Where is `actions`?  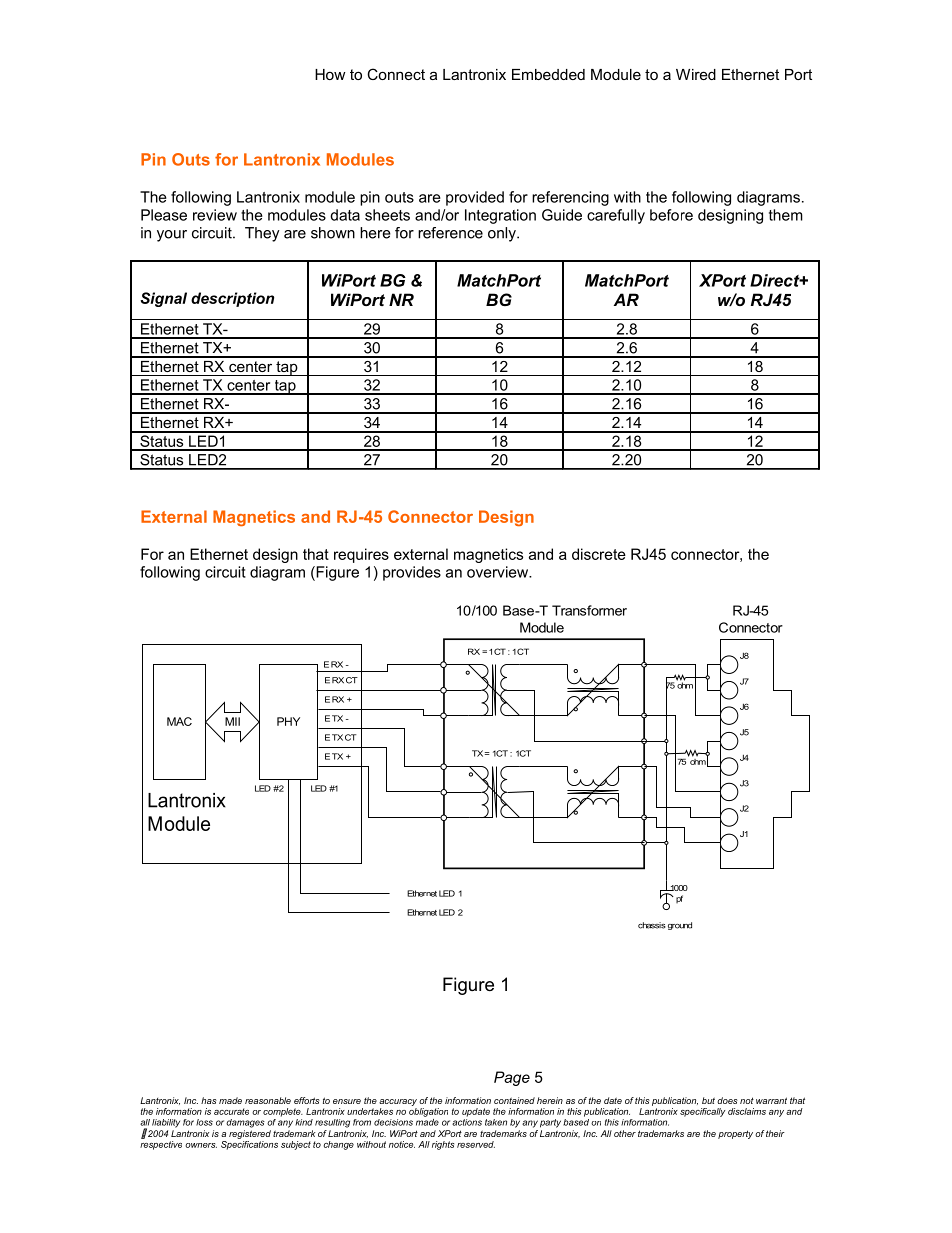
actions is located at coordinates (467, 1121).
